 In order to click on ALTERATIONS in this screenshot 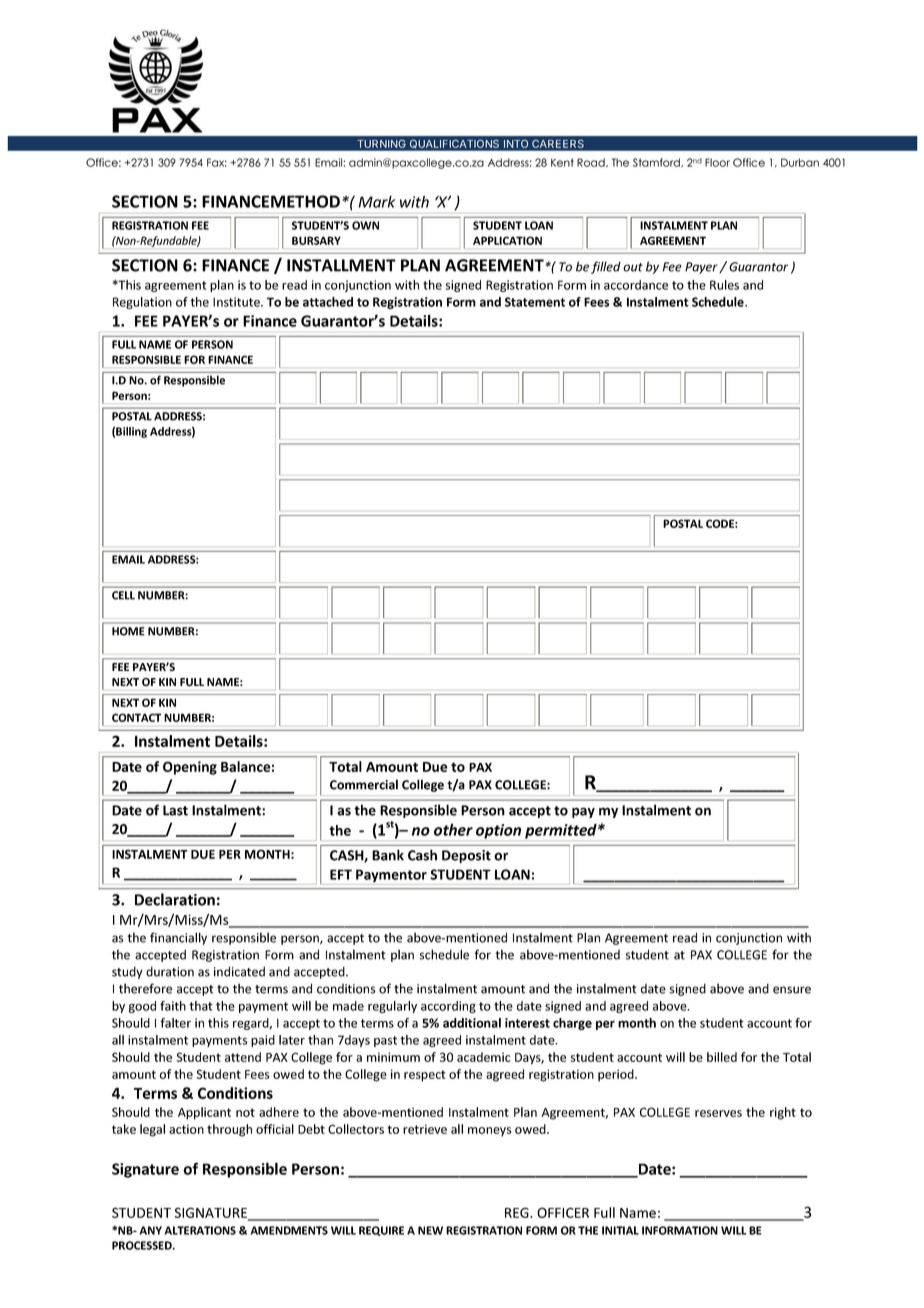, I will do `click(200, 1230)`.
